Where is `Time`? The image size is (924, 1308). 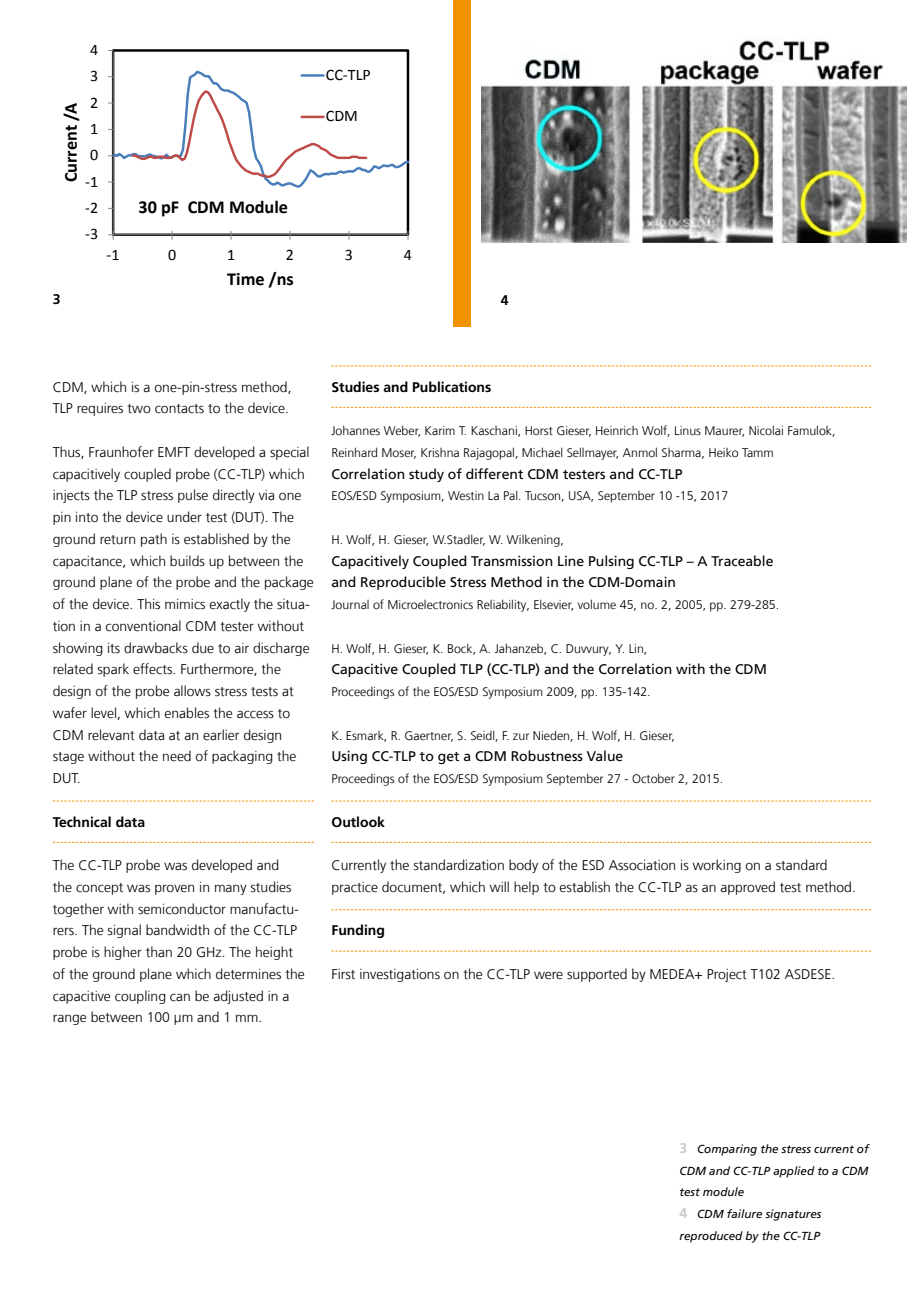
Time is located at coordinates (245, 279).
